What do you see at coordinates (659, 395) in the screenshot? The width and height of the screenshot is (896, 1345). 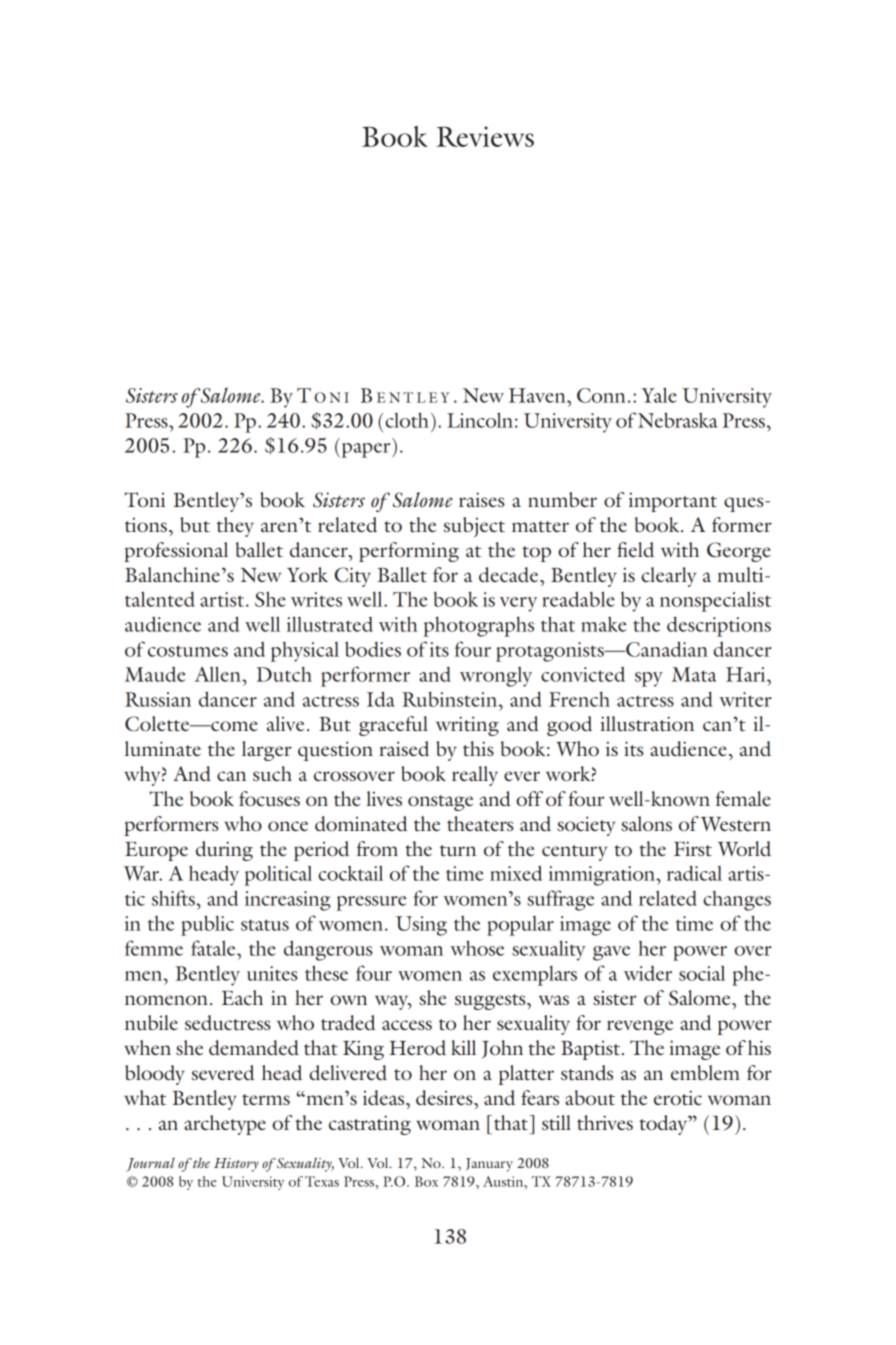 I see `Yale` at bounding box center [659, 395].
